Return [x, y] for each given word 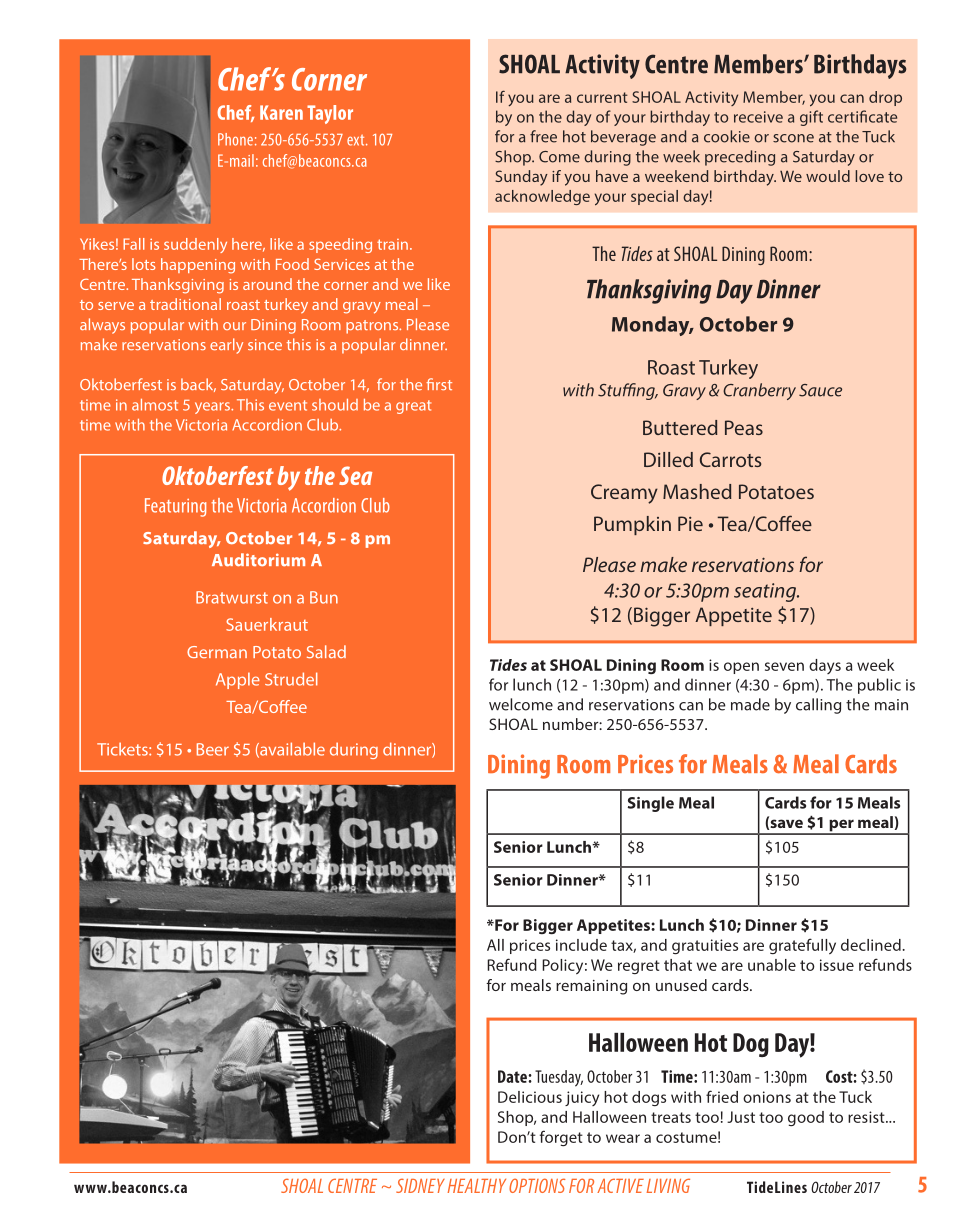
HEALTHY [477, 1186]
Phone [235, 139]
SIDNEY [420, 1185]
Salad [326, 651]
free [543, 136]
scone [793, 138]
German [217, 652]
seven [784, 666]
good [806, 1118]
